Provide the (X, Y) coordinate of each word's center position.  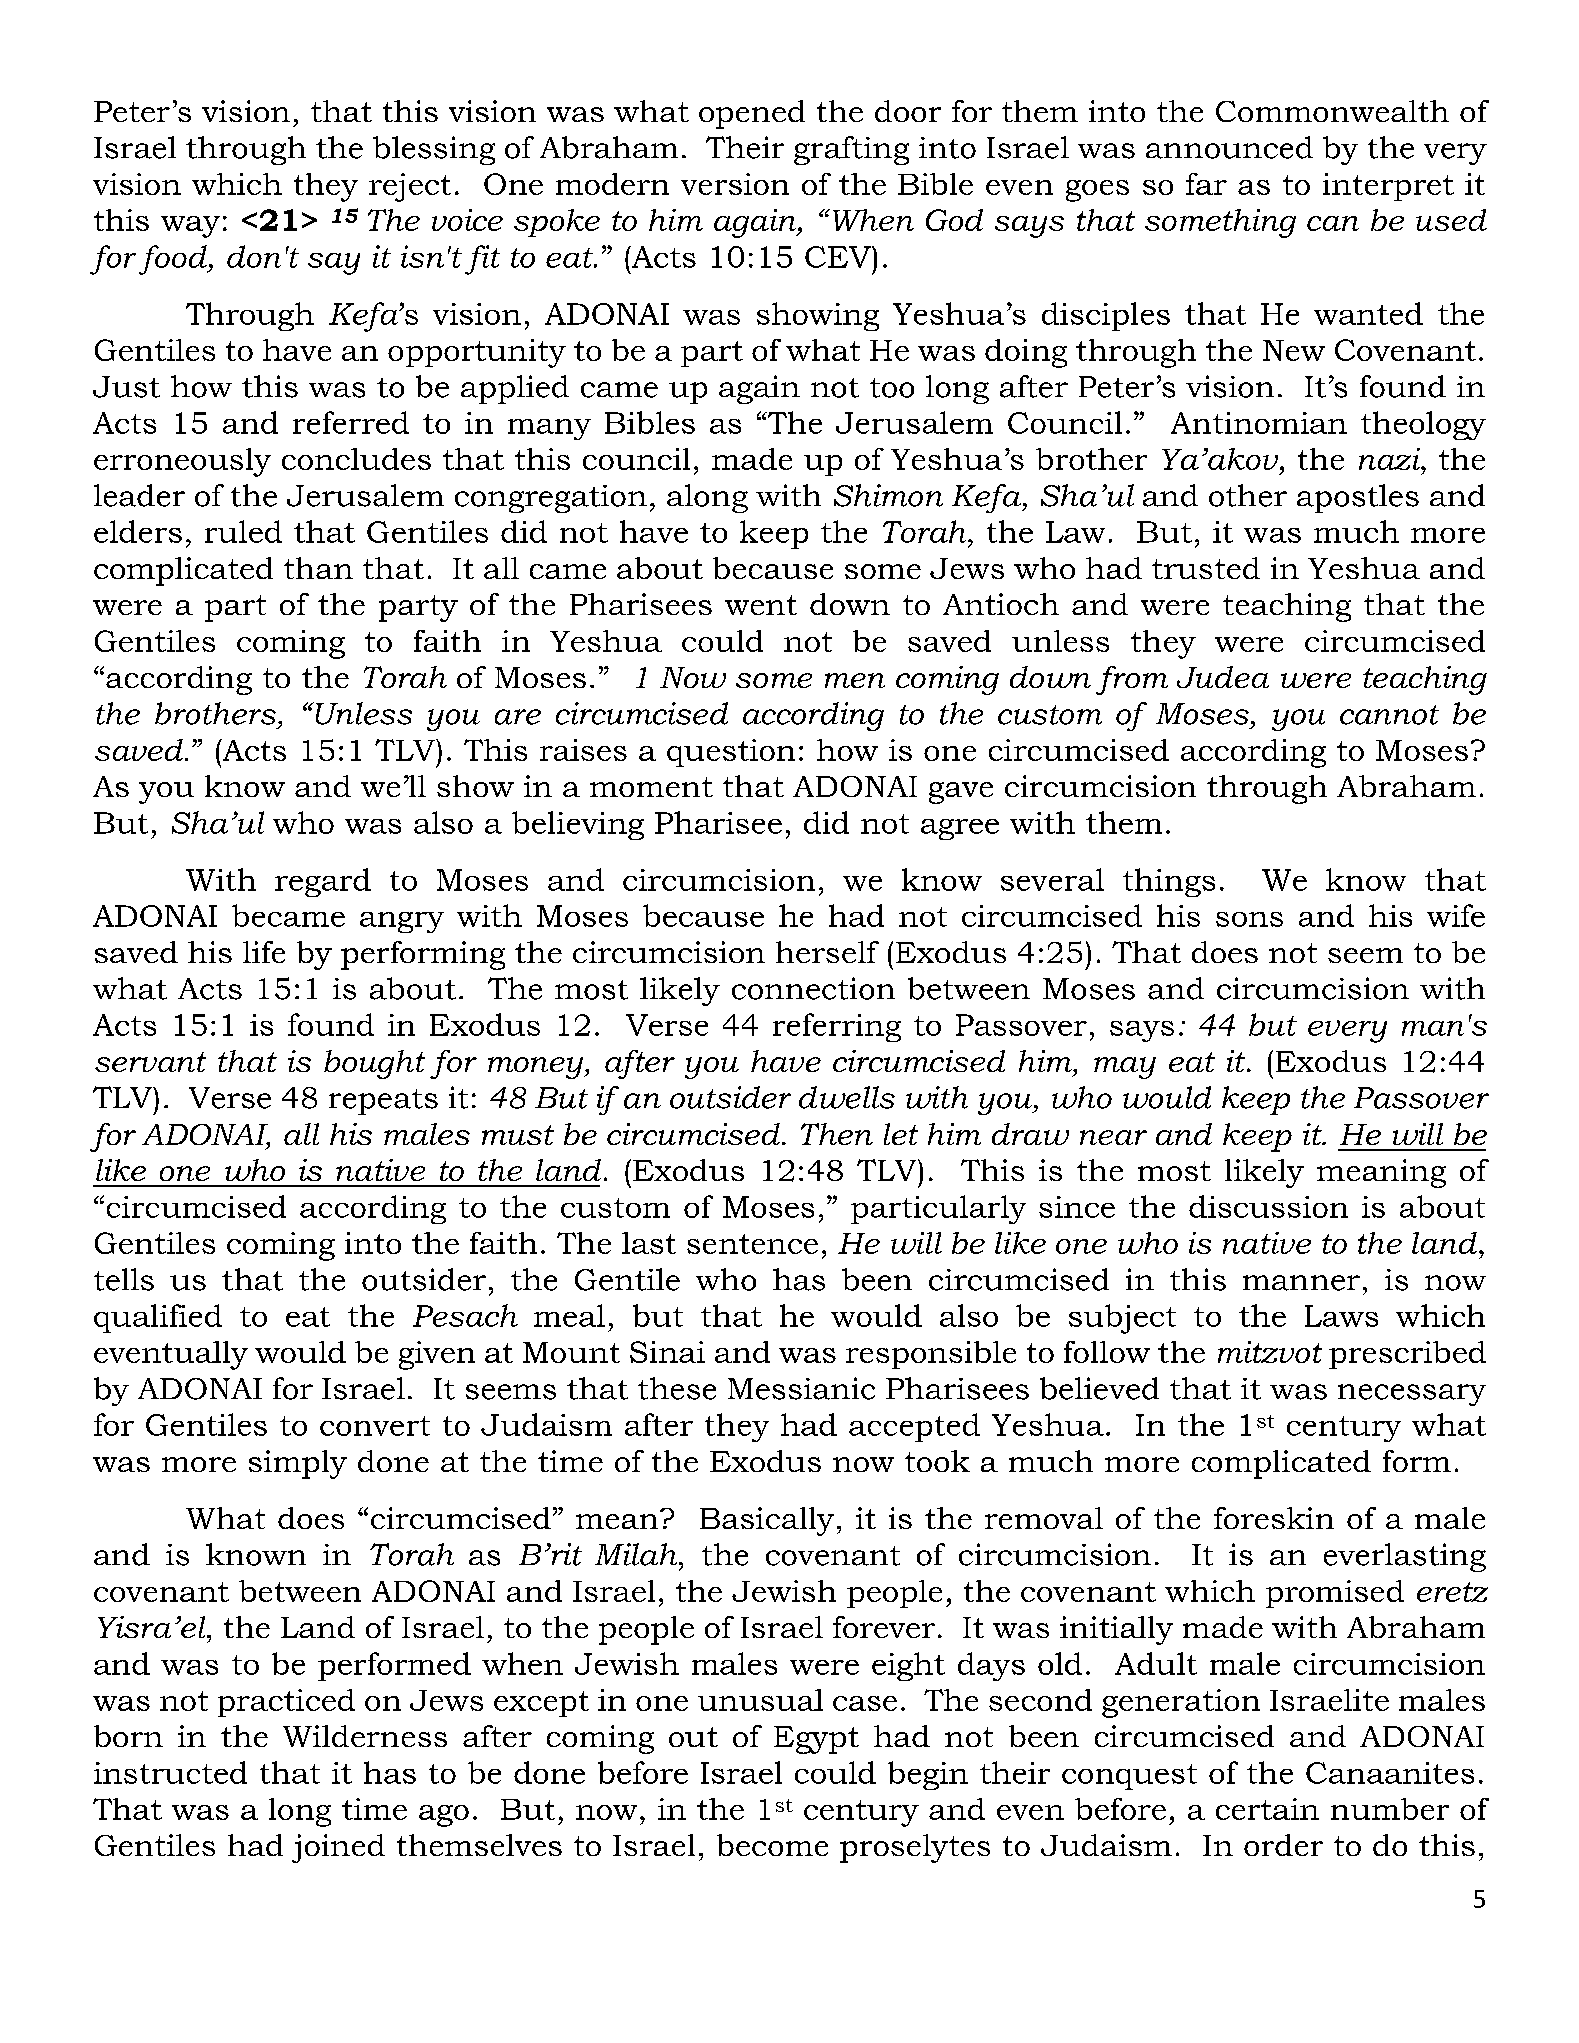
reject (410, 187)
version (735, 184)
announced (1229, 147)
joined (338, 1848)
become (772, 1845)
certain (1267, 1809)
